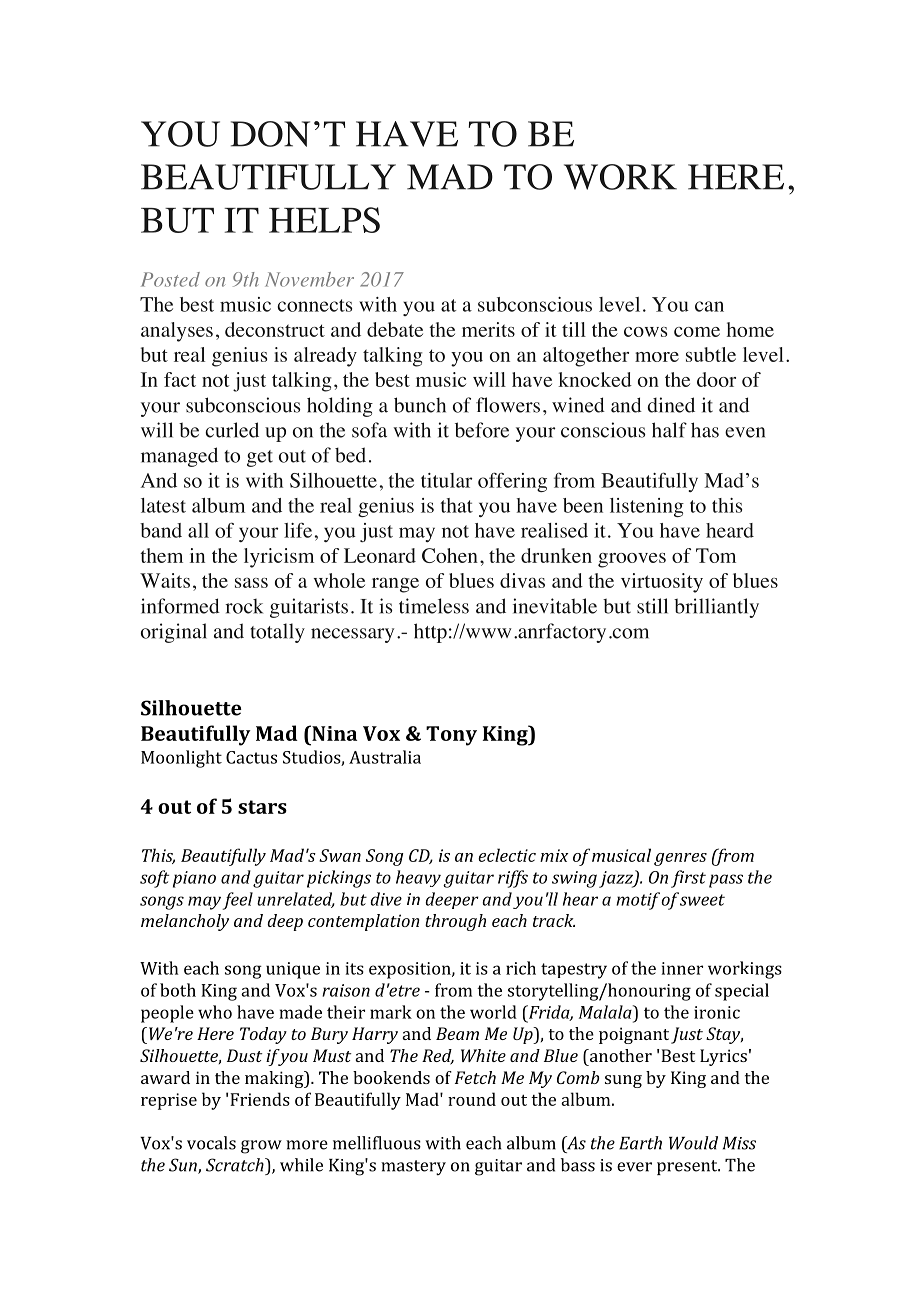  I want to click on feel, so click(237, 901).
